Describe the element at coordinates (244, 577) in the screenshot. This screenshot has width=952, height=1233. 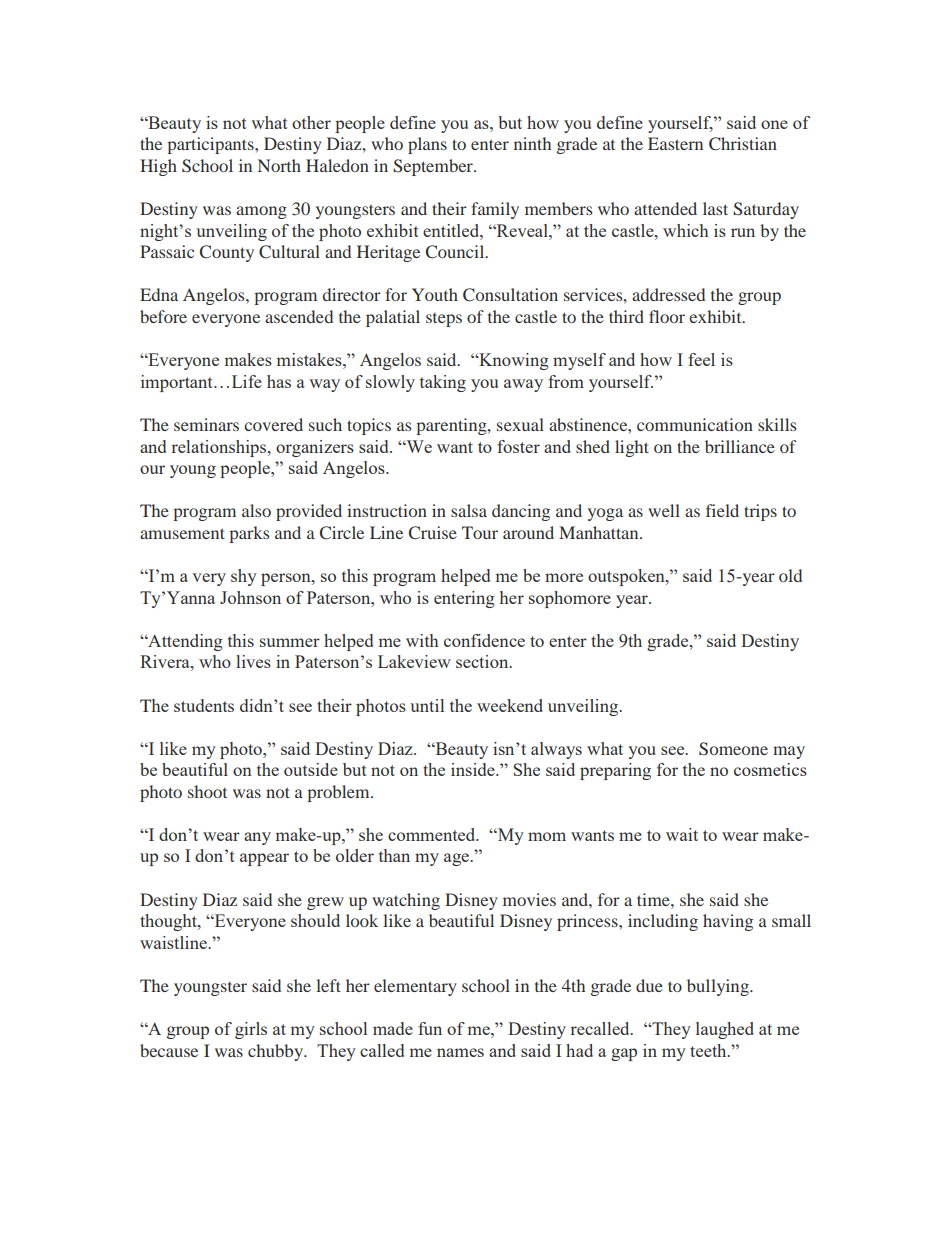
I see `shy` at that location.
